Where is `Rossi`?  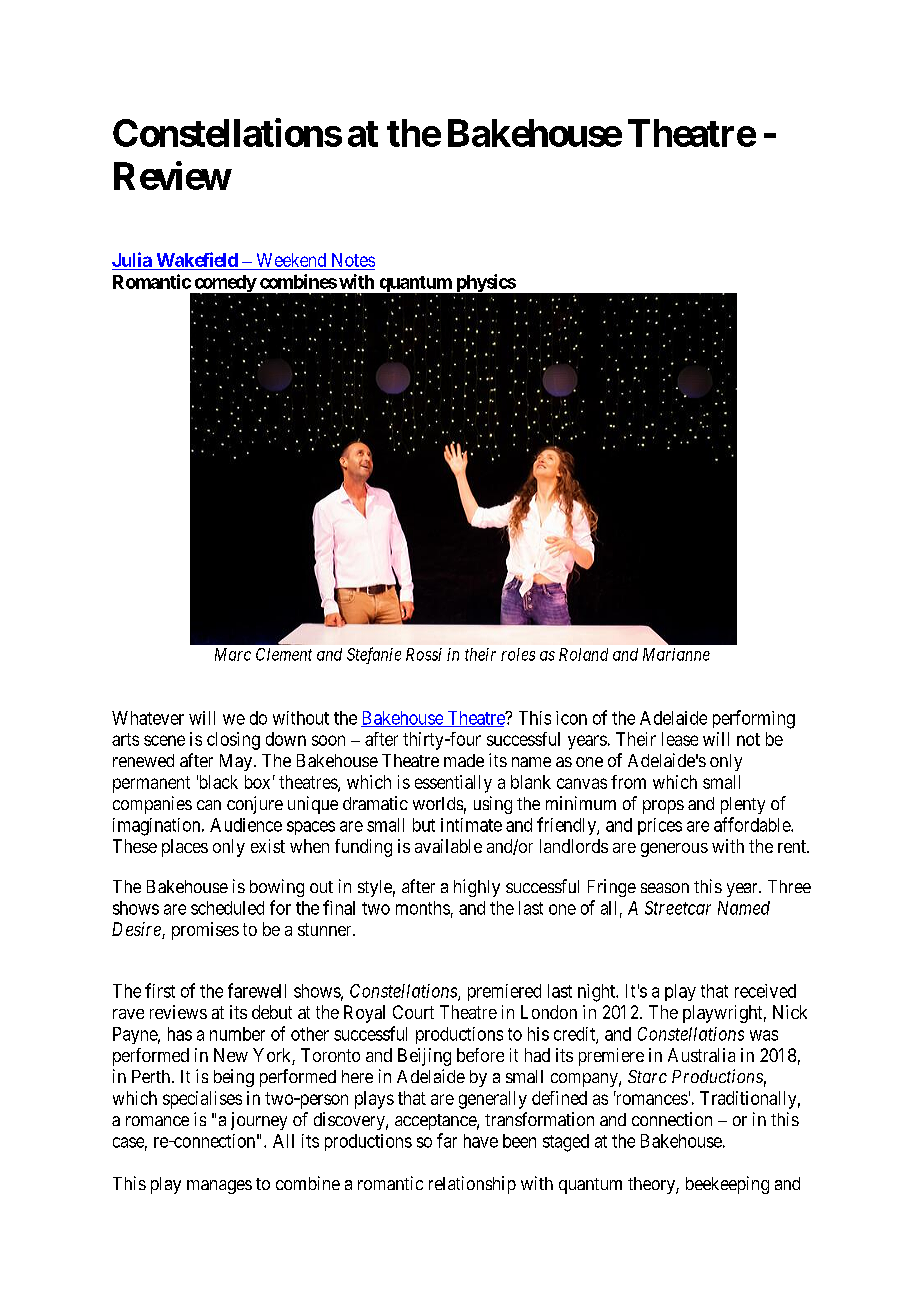 Rossi is located at coordinates (424, 654).
